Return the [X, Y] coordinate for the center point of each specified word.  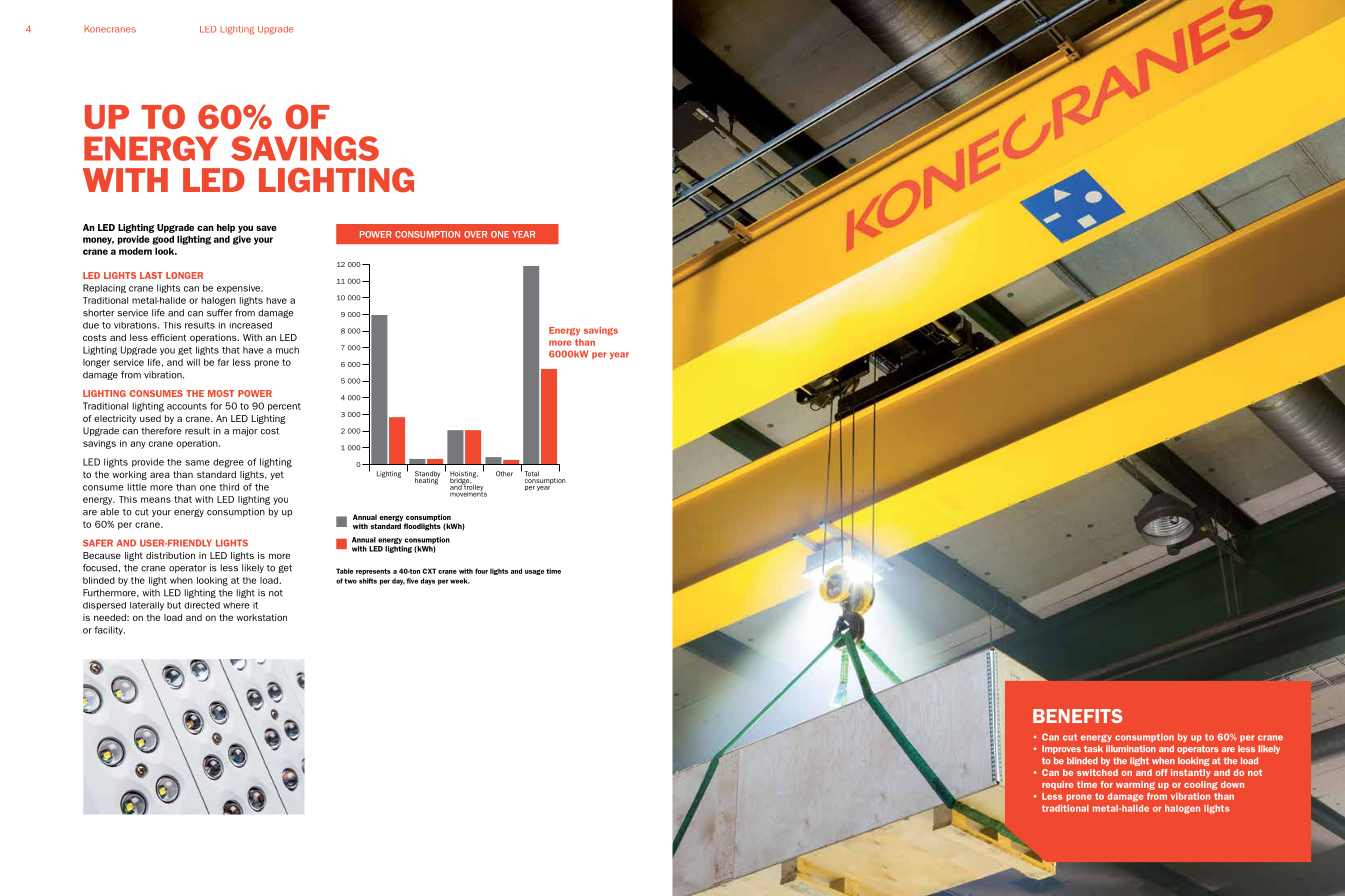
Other [504, 474]
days [427, 581]
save [266, 228]
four [481, 571]
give [242, 240]
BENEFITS [1078, 716]
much [287, 350]
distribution [170, 555]
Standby [427, 475]
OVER [475, 234]
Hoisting [464, 475]
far [223, 362]
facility [109, 630]
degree [228, 463]
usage [534, 572]
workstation [261, 617]
